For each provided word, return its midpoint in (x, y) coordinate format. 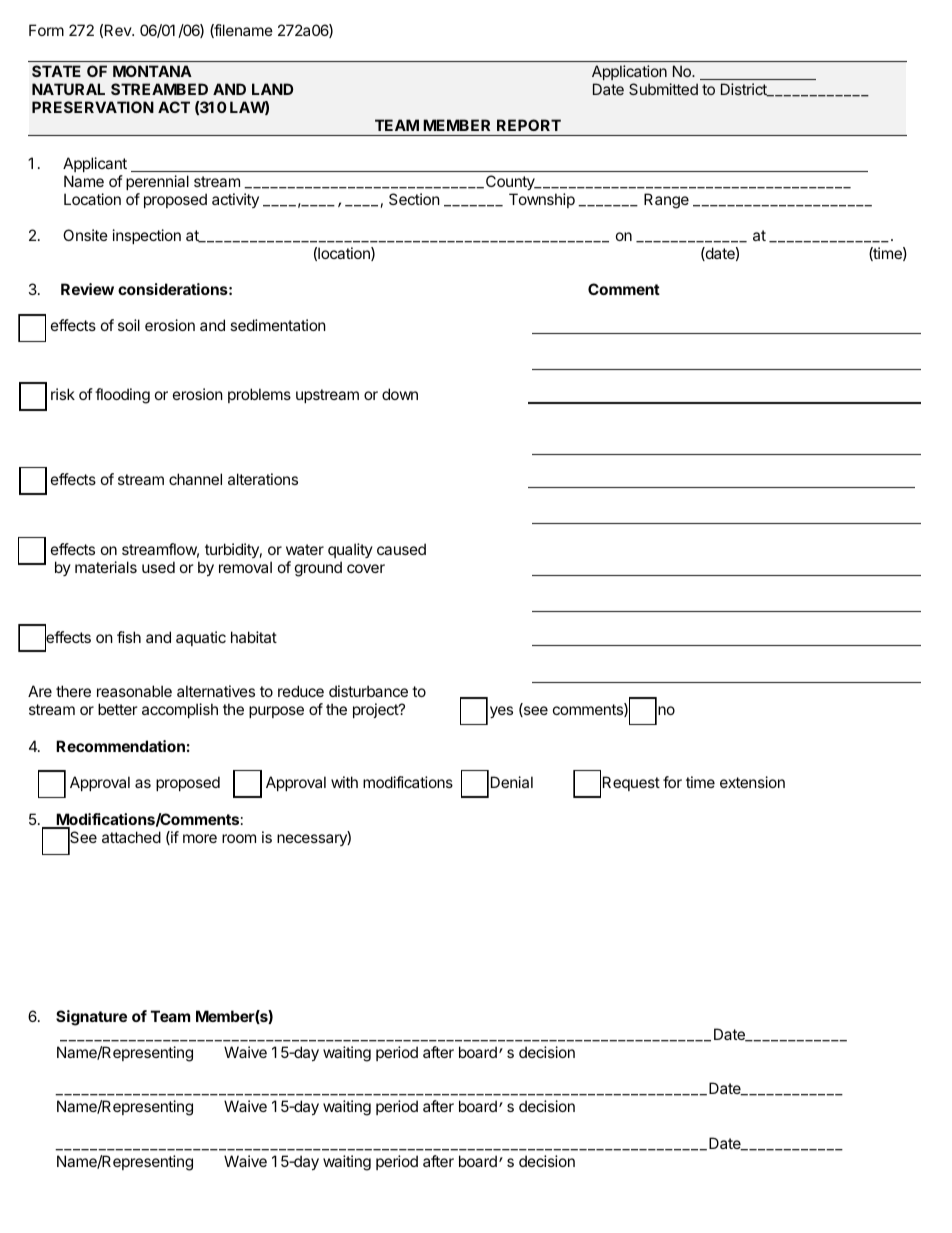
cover (366, 568)
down (400, 394)
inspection (147, 236)
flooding (122, 396)
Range (666, 201)
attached (131, 837)
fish (129, 637)
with (344, 782)
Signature (91, 1018)
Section (414, 199)
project (376, 710)
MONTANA (152, 71)
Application (629, 72)
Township (542, 200)
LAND (272, 89)
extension (752, 782)
